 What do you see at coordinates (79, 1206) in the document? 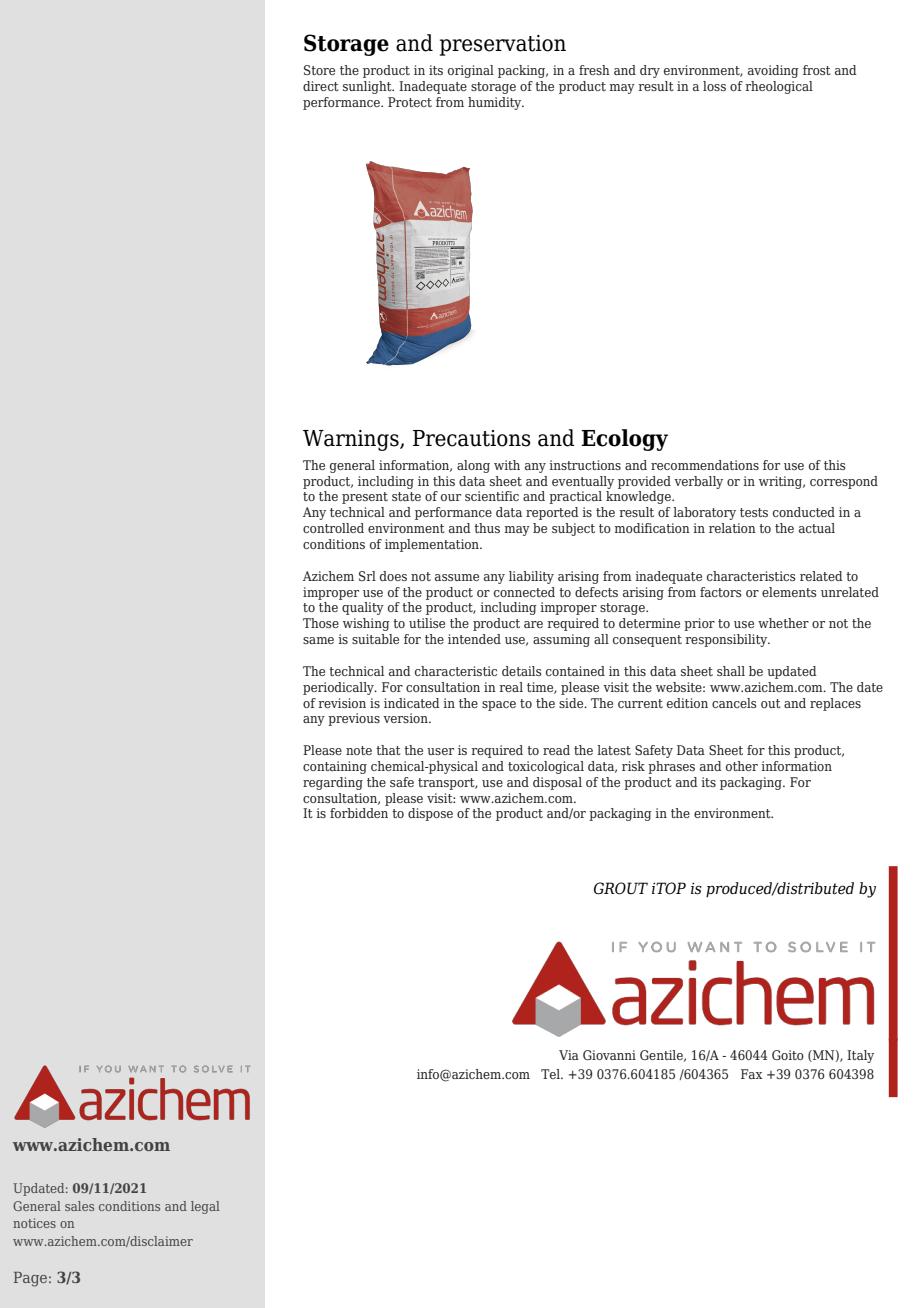
I see `sales` at bounding box center [79, 1206].
